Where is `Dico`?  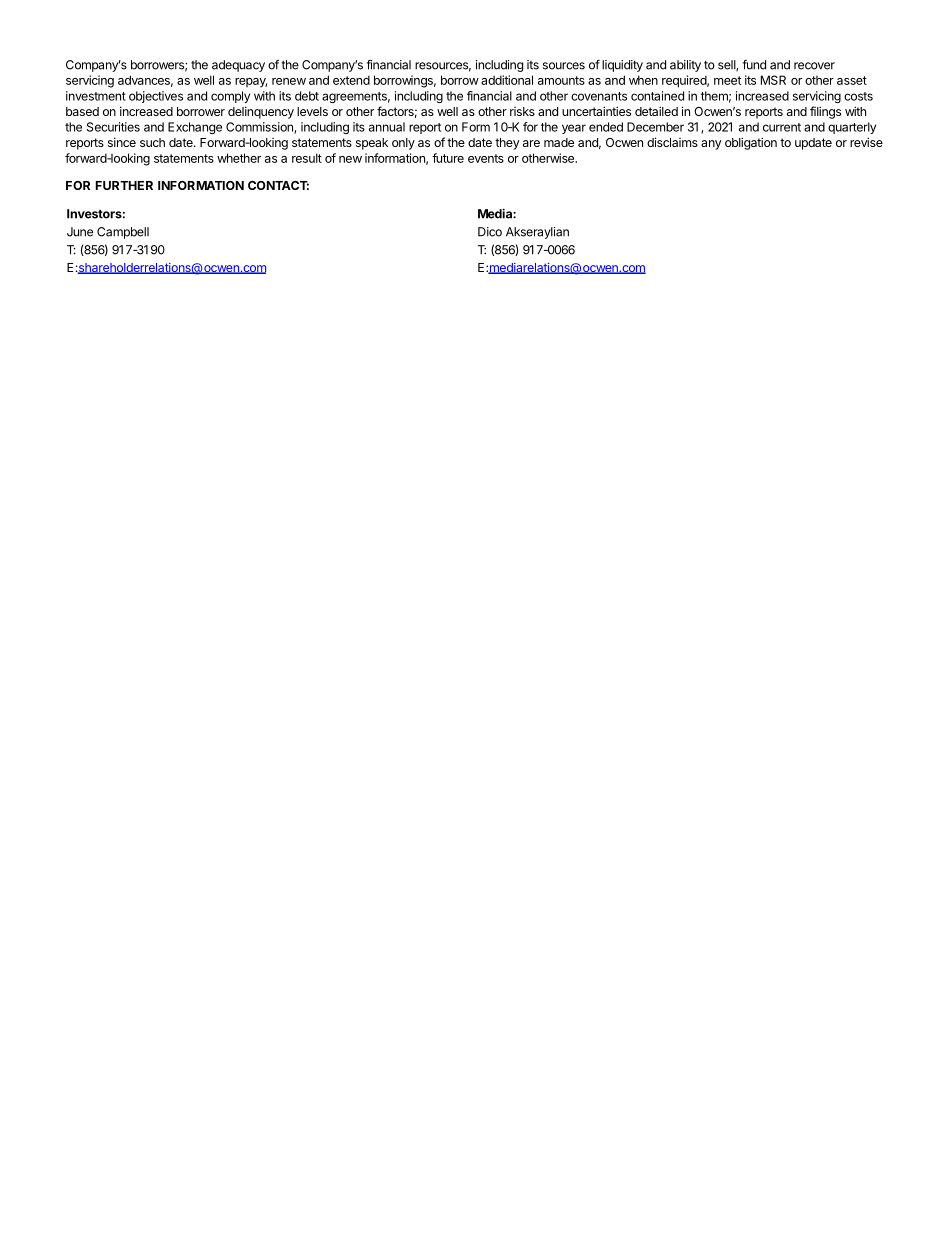 Dico is located at coordinates (490, 232).
